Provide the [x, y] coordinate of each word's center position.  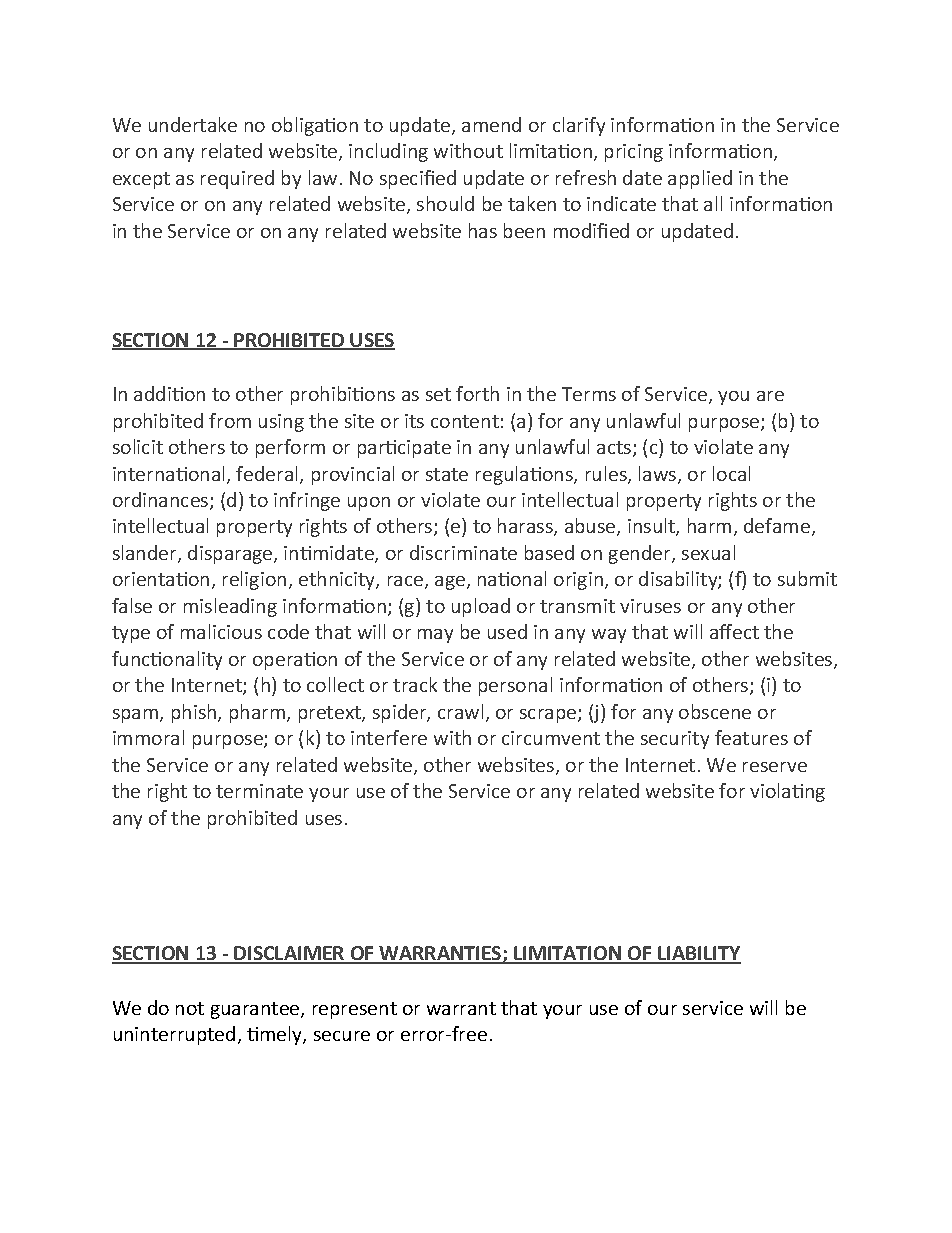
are [770, 396]
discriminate [463, 552]
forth [477, 393]
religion [254, 580]
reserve [775, 767]
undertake [193, 124]
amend [491, 124]
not [190, 1008]
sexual [708, 552]
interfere [389, 737]
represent [355, 1010]
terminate [259, 791]
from [230, 420]
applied [700, 179]
